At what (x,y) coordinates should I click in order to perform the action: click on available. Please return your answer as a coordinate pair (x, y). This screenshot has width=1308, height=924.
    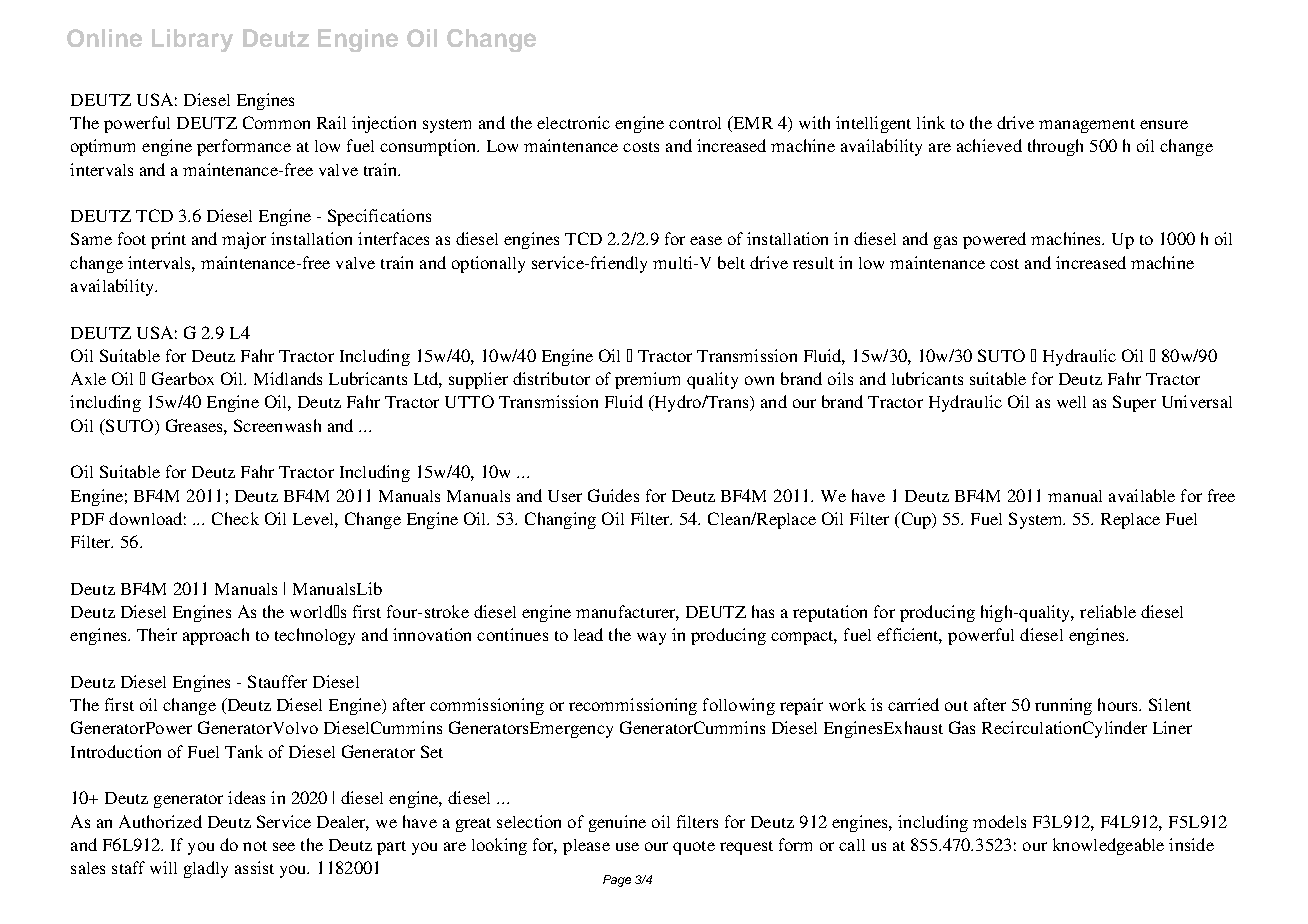
    Looking at the image, I should click on (1142, 495).
